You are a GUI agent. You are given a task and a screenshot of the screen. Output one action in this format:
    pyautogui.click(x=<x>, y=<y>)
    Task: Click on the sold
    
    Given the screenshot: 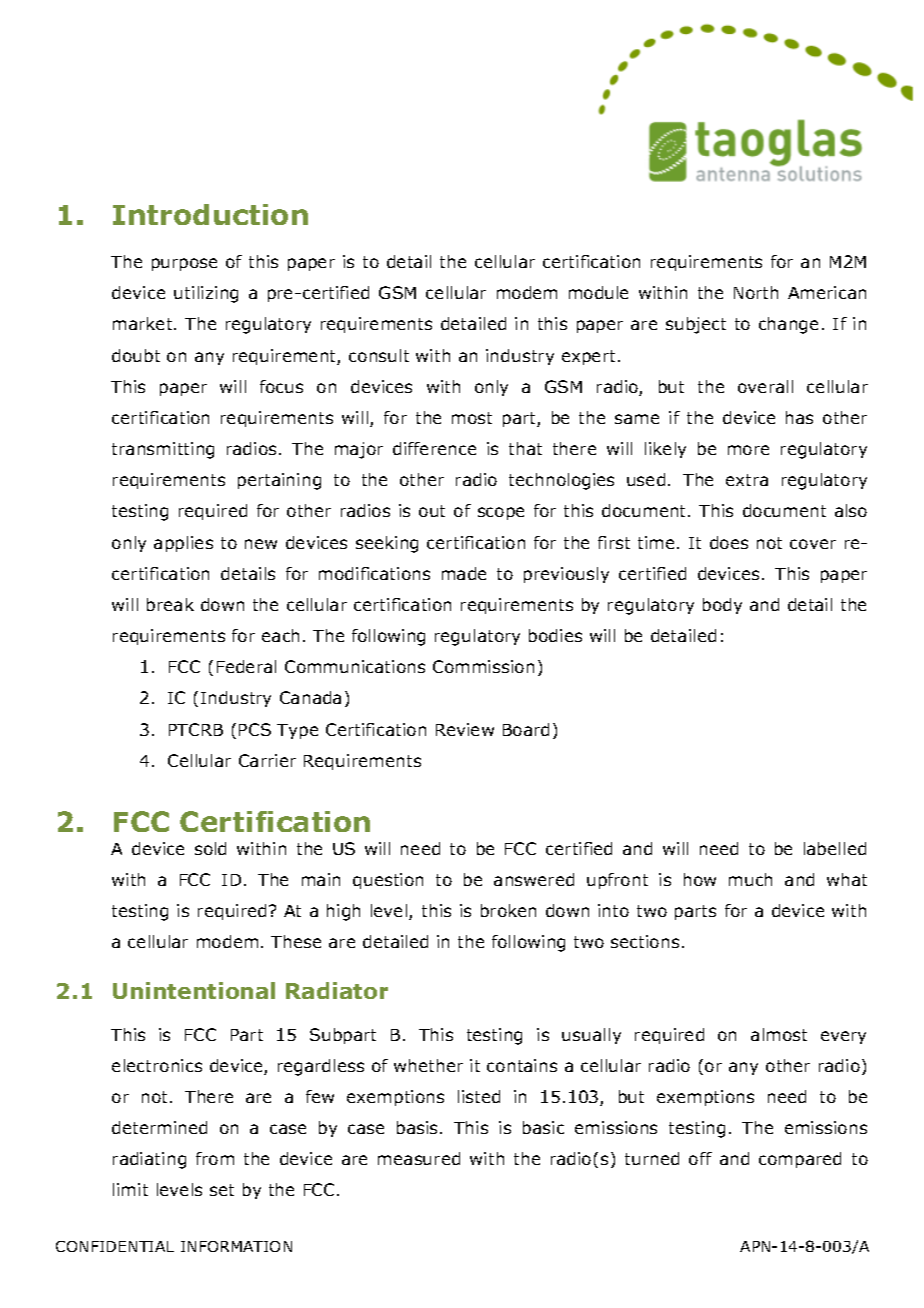 What is the action you would take?
    pyautogui.click(x=210, y=848)
